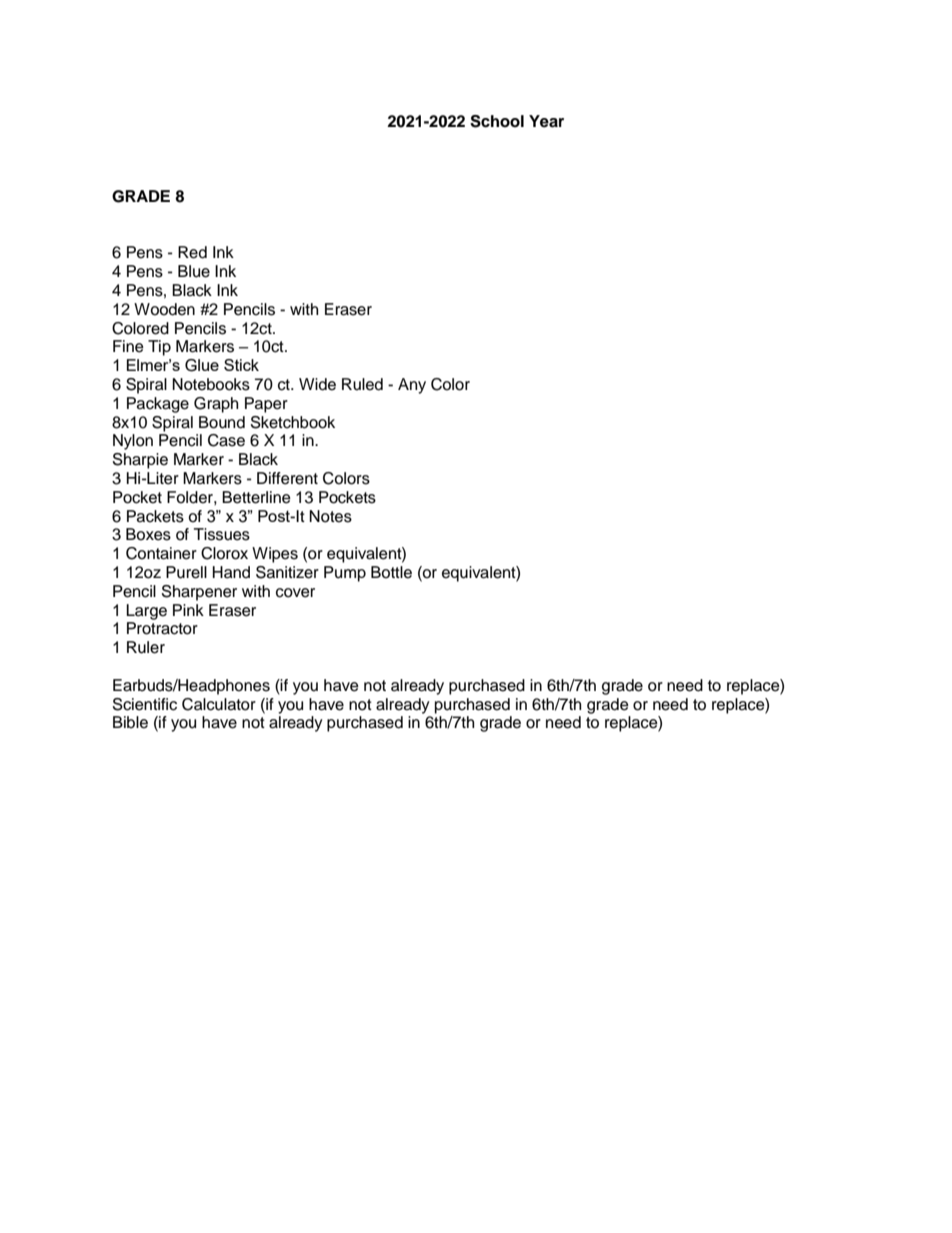 The height and width of the screenshot is (1233, 952). What do you see at coordinates (164, 309) in the screenshot?
I see `Wooden` at bounding box center [164, 309].
